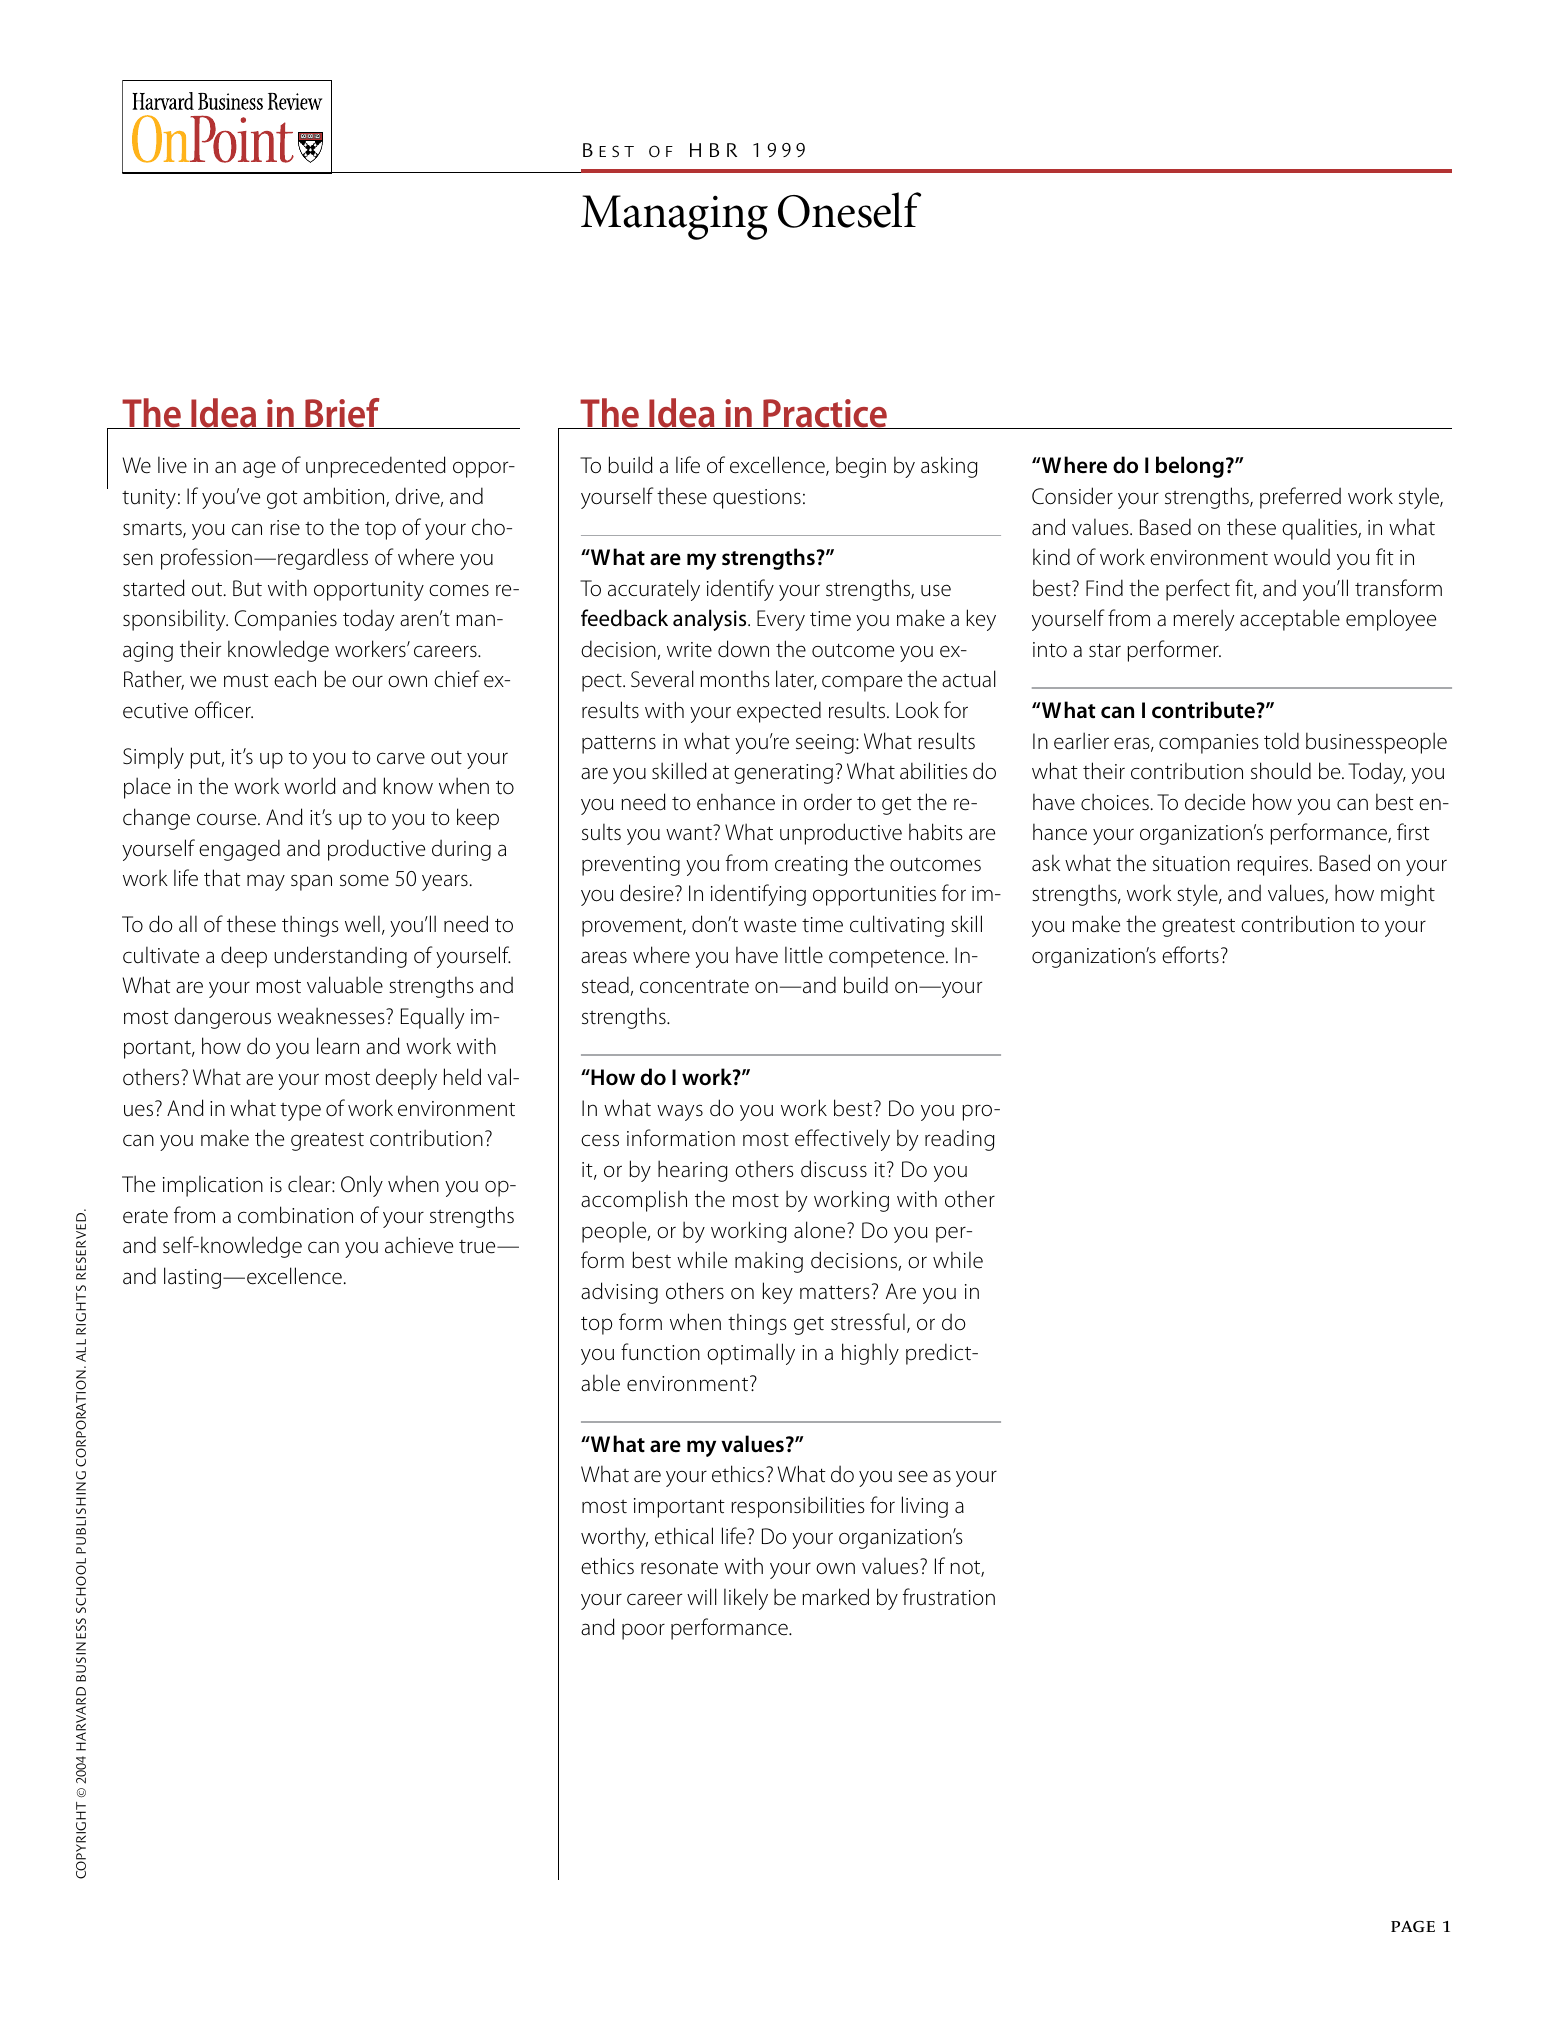 The width and height of the screenshot is (1559, 2018). I want to click on Brief, so click(342, 413).
